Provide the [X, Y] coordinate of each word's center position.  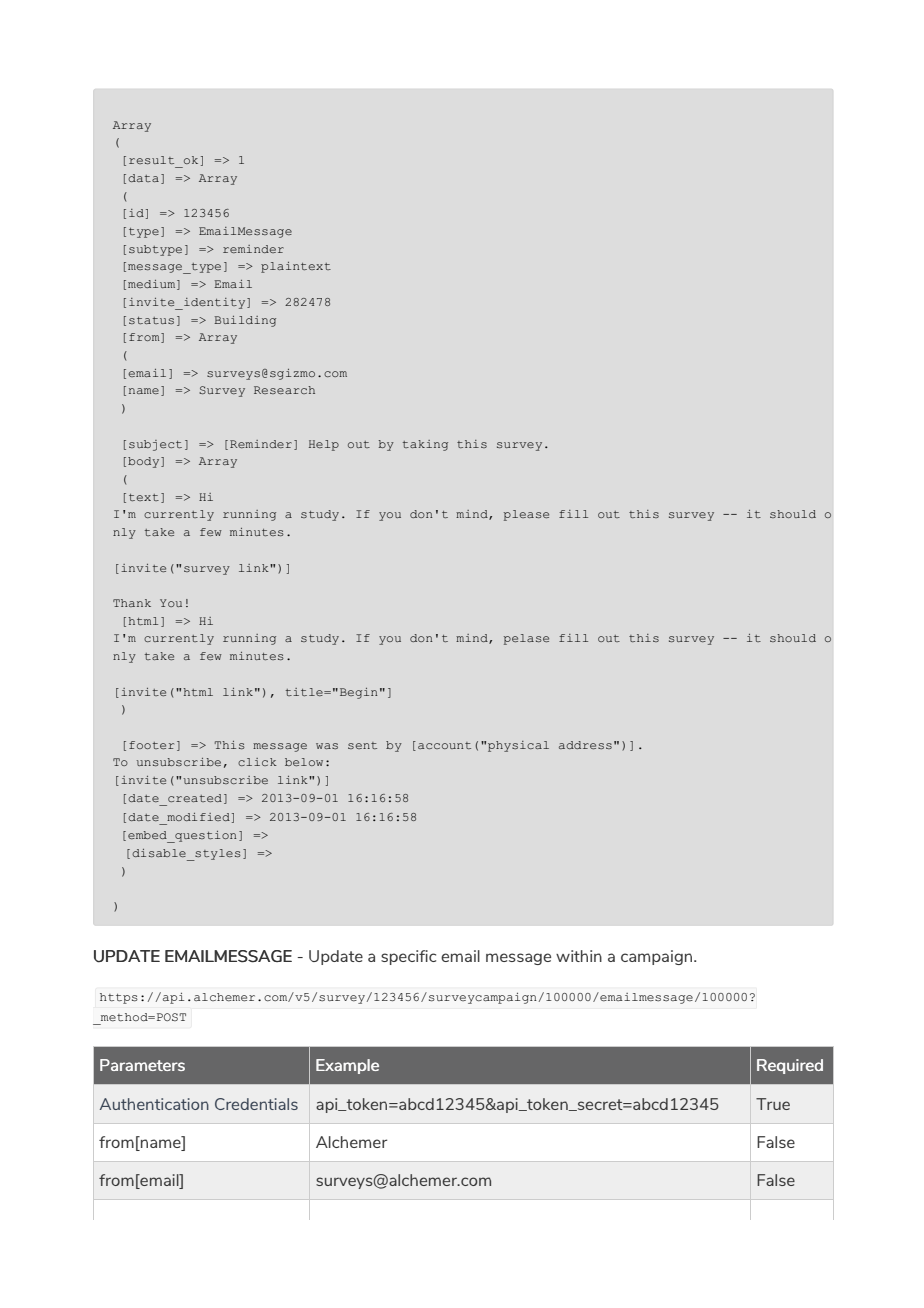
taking [425, 445]
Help [324, 445]
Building [245, 321]
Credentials [256, 1104]
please [526, 515]
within [579, 956]
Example [347, 1066]
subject [155, 445]
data [143, 178]
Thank [132, 603]
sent [362, 745]
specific [408, 957]
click [257, 762]
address [585, 745]
